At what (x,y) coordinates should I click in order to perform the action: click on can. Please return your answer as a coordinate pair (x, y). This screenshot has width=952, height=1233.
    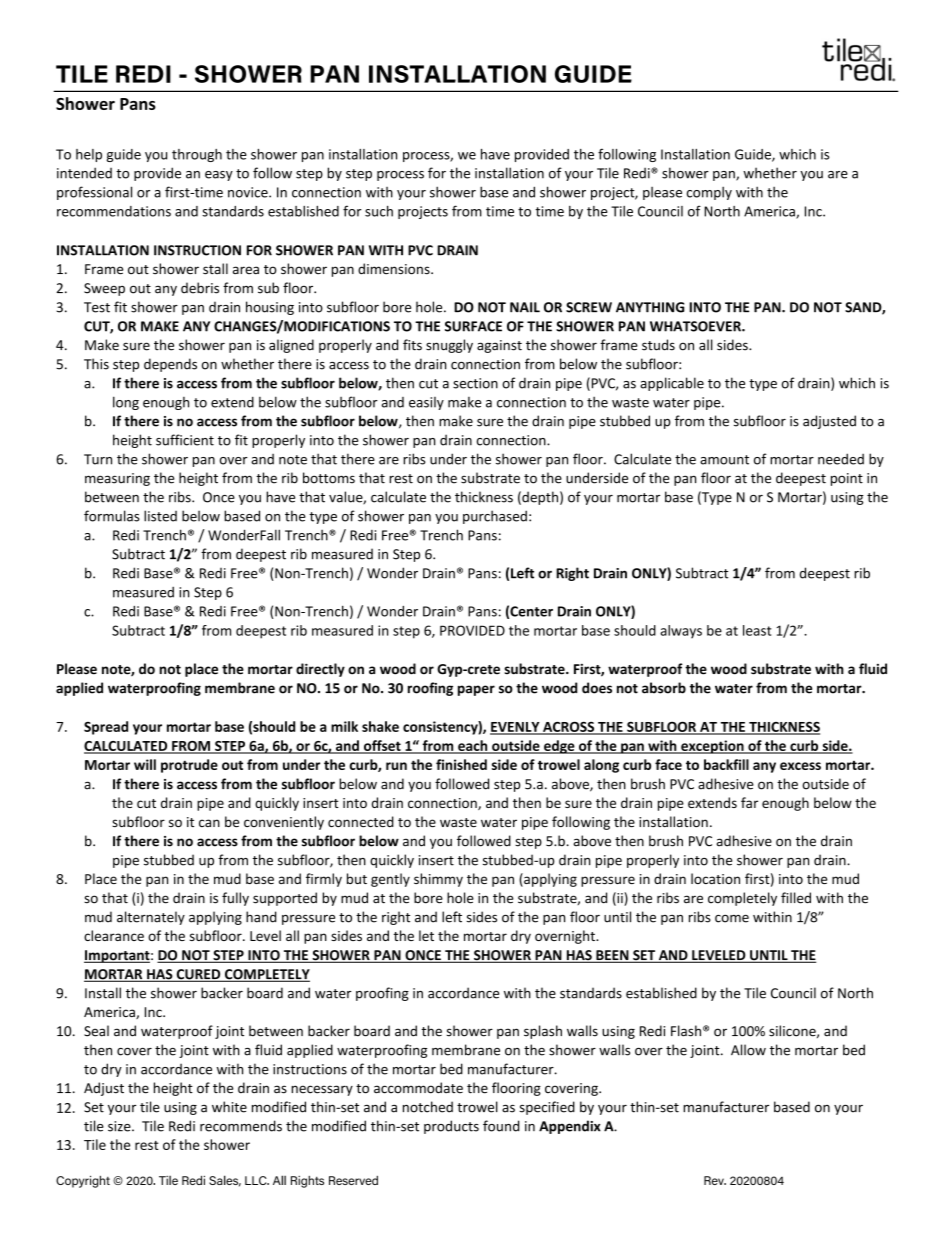
    Looking at the image, I should click on (209, 823).
